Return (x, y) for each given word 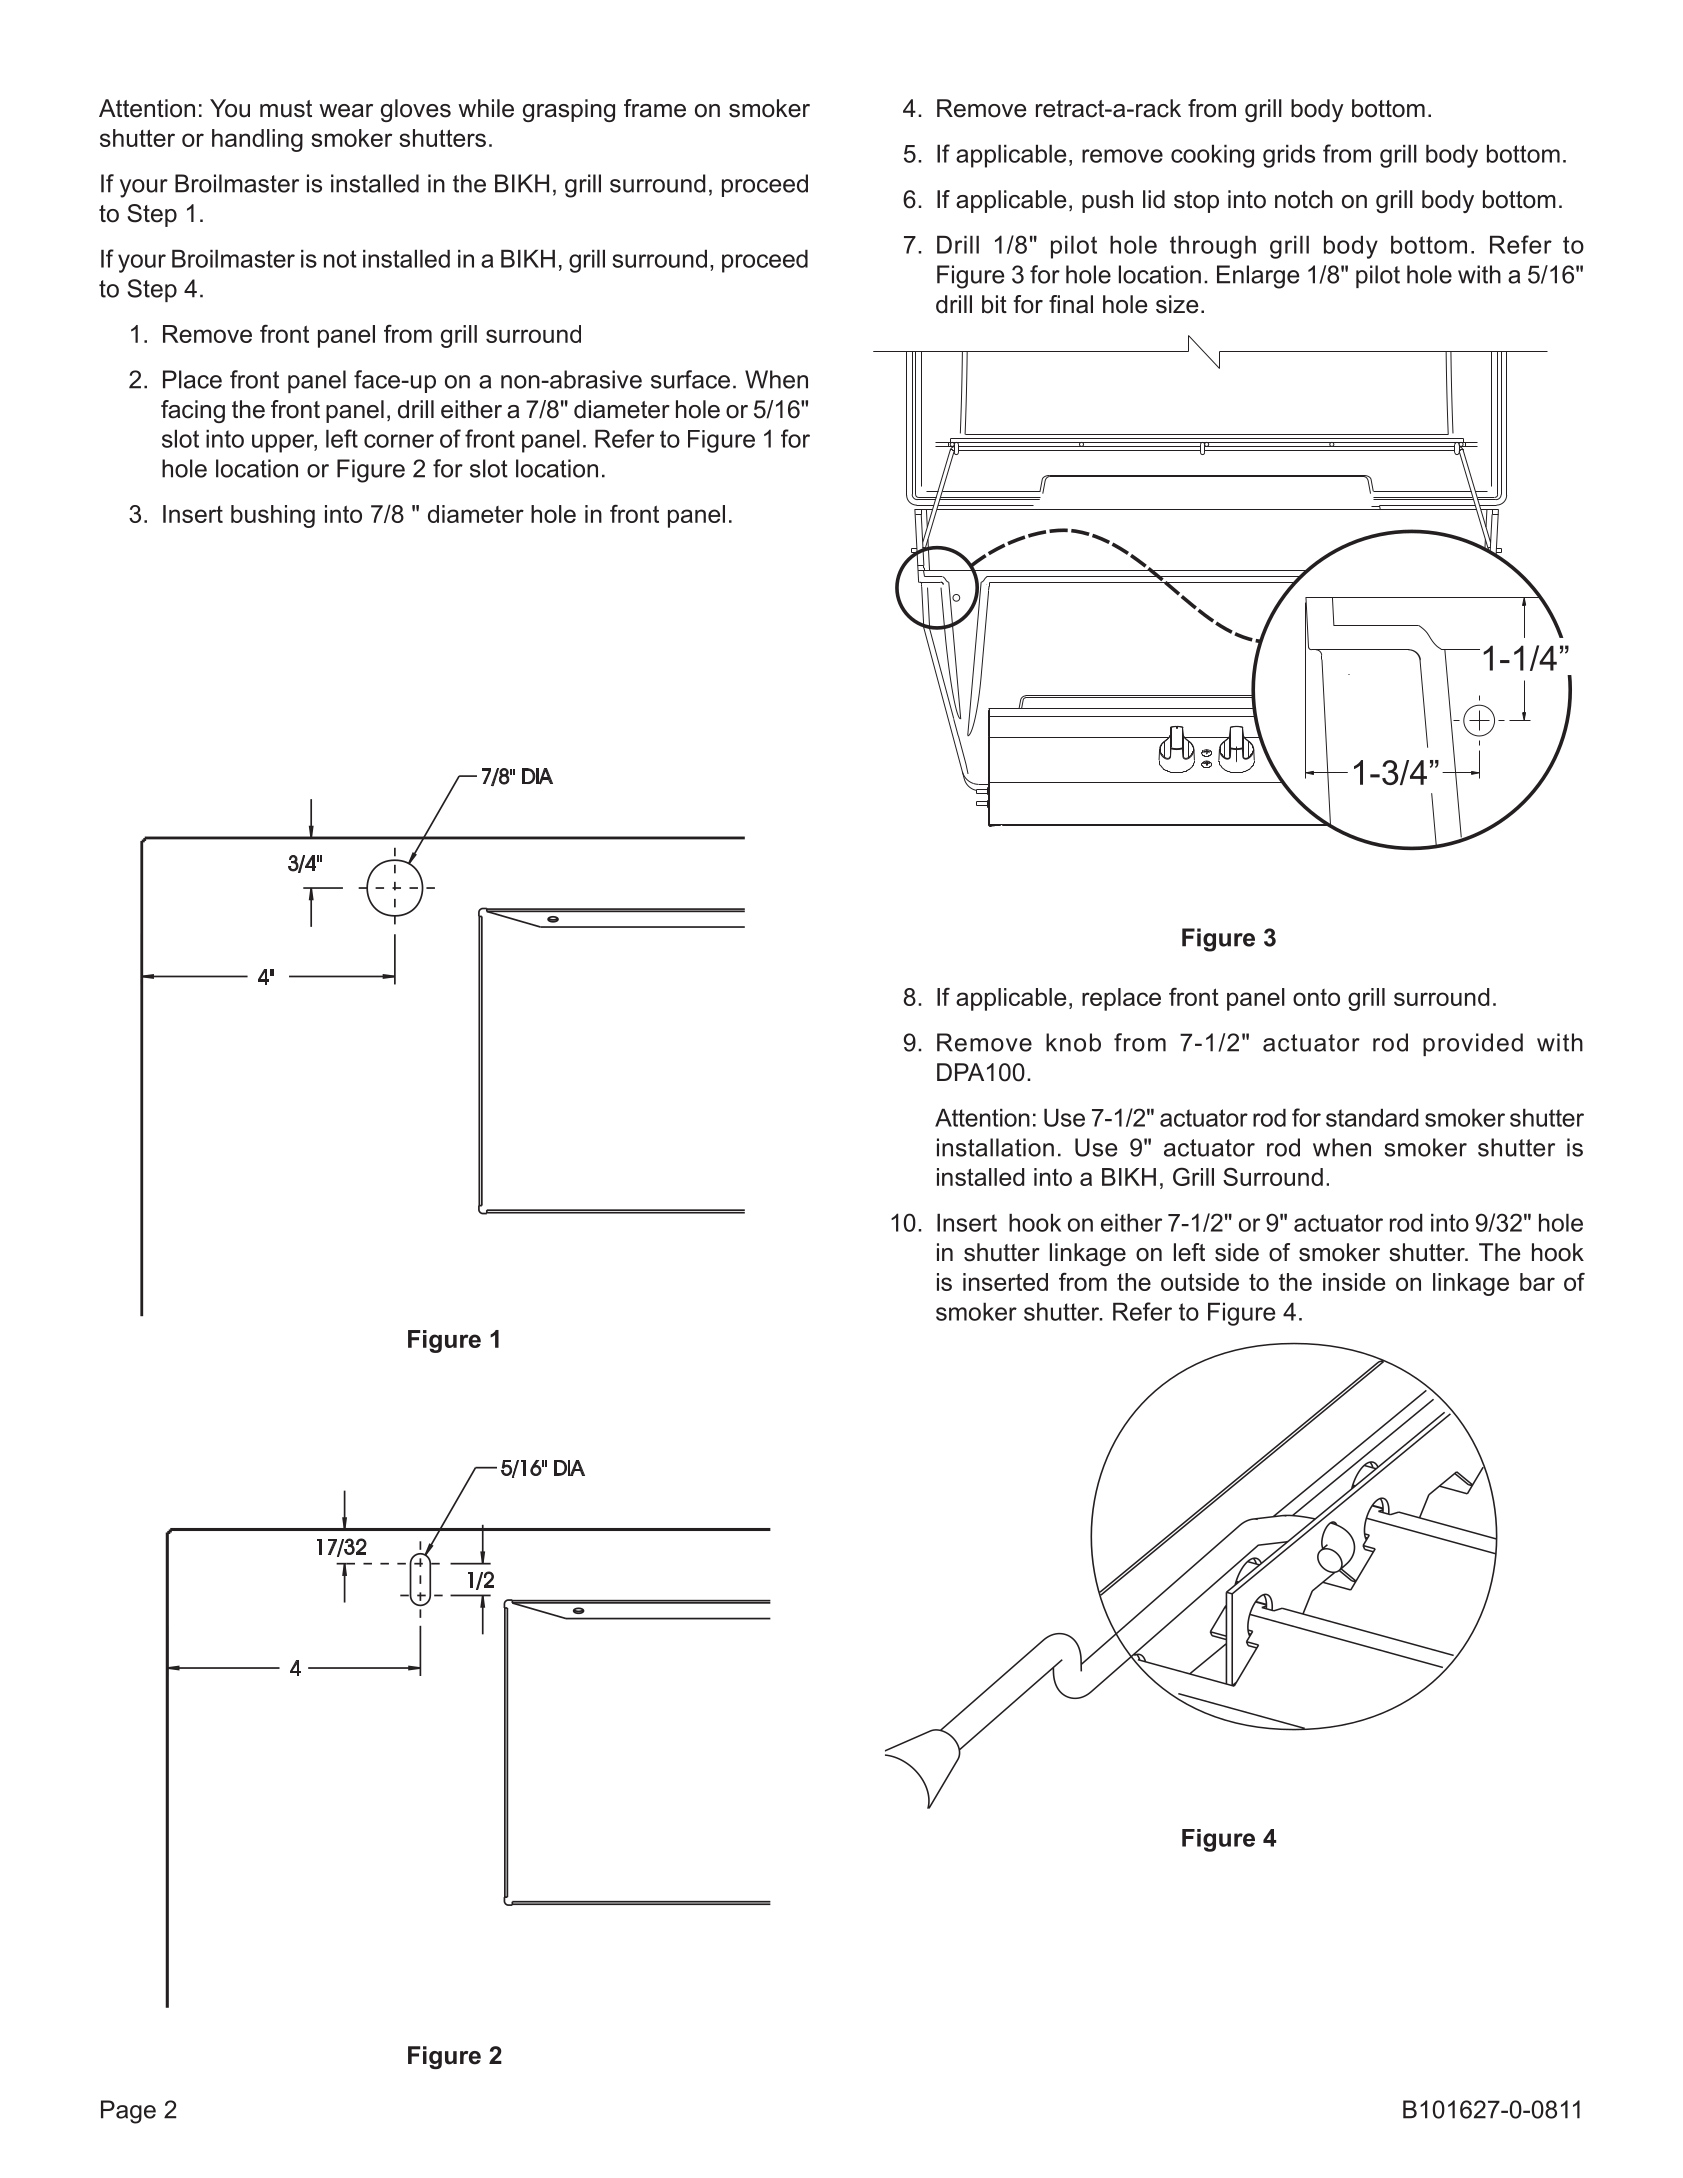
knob (1073, 1042)
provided (1473, 1044)
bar (1537, 1282)
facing (193, 411)
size (1177, 304)
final (1071, 304)
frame (655, 108)
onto (1316, 997)
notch (1304, 199)
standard (1372, 1117)
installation (995, 1147)
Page (128, 2112)
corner (399, 441)
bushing (273, 516)
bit (994, 304)
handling (257, 140)
